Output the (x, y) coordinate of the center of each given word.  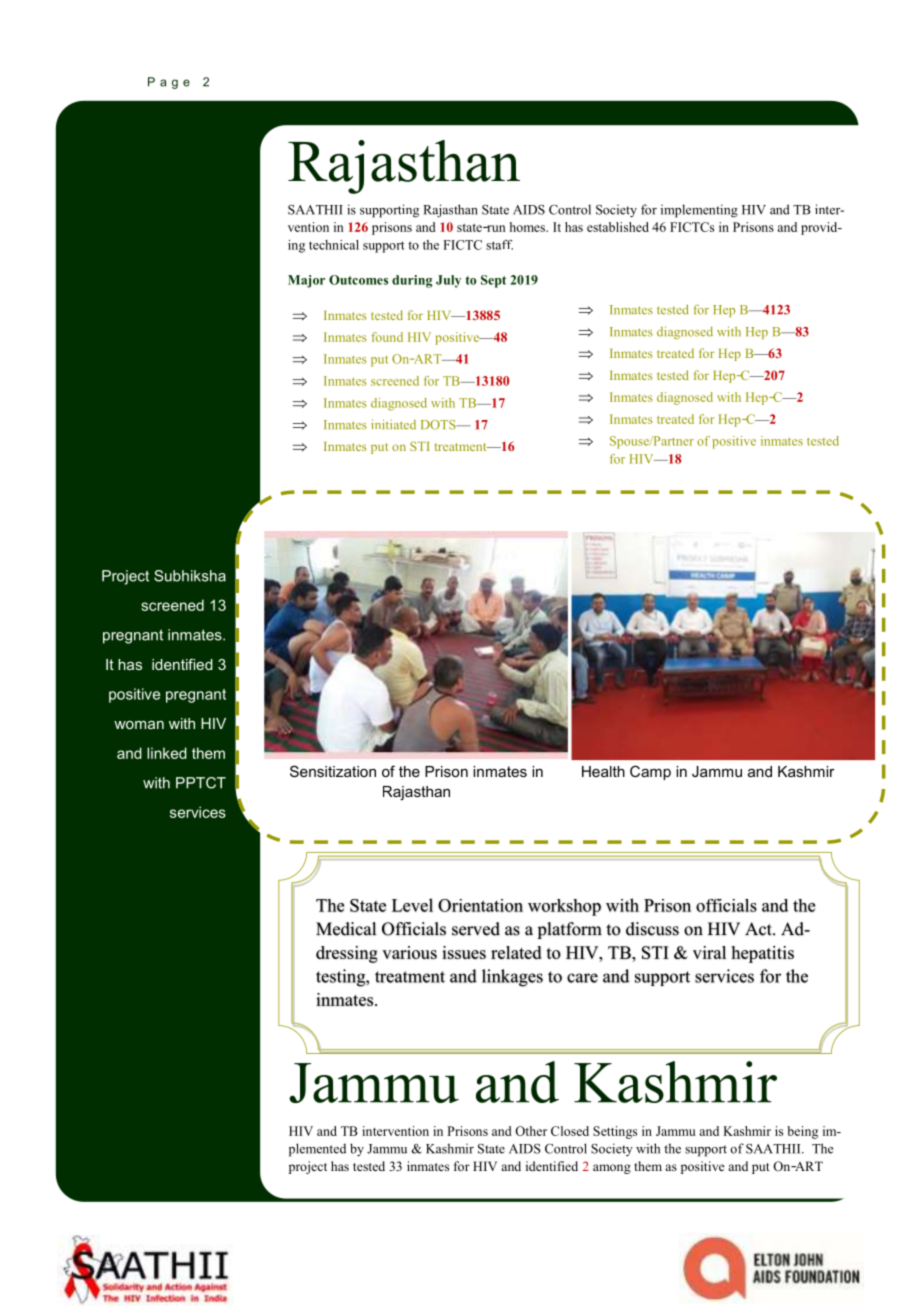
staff (499, 245)
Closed (570, 1131)
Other (531, 1131)
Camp (650, 772)
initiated (393, 424)
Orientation (480, 905)
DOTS (439, 425)
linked (167, 753)
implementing (699, 211)
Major (306, 281)
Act (759, 929)
